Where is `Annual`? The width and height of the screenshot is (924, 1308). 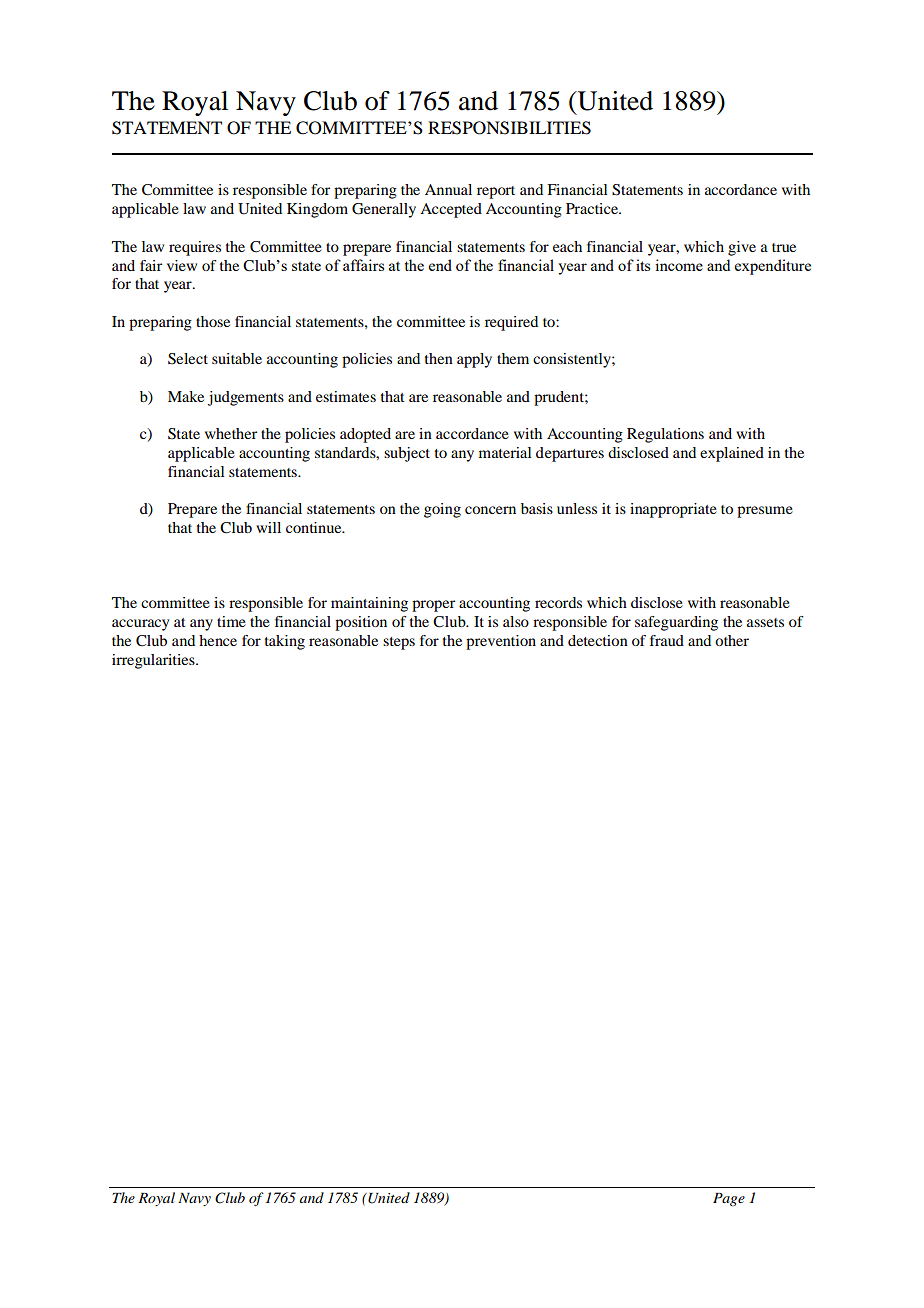
Annual is located at coordinates (448, 189).
